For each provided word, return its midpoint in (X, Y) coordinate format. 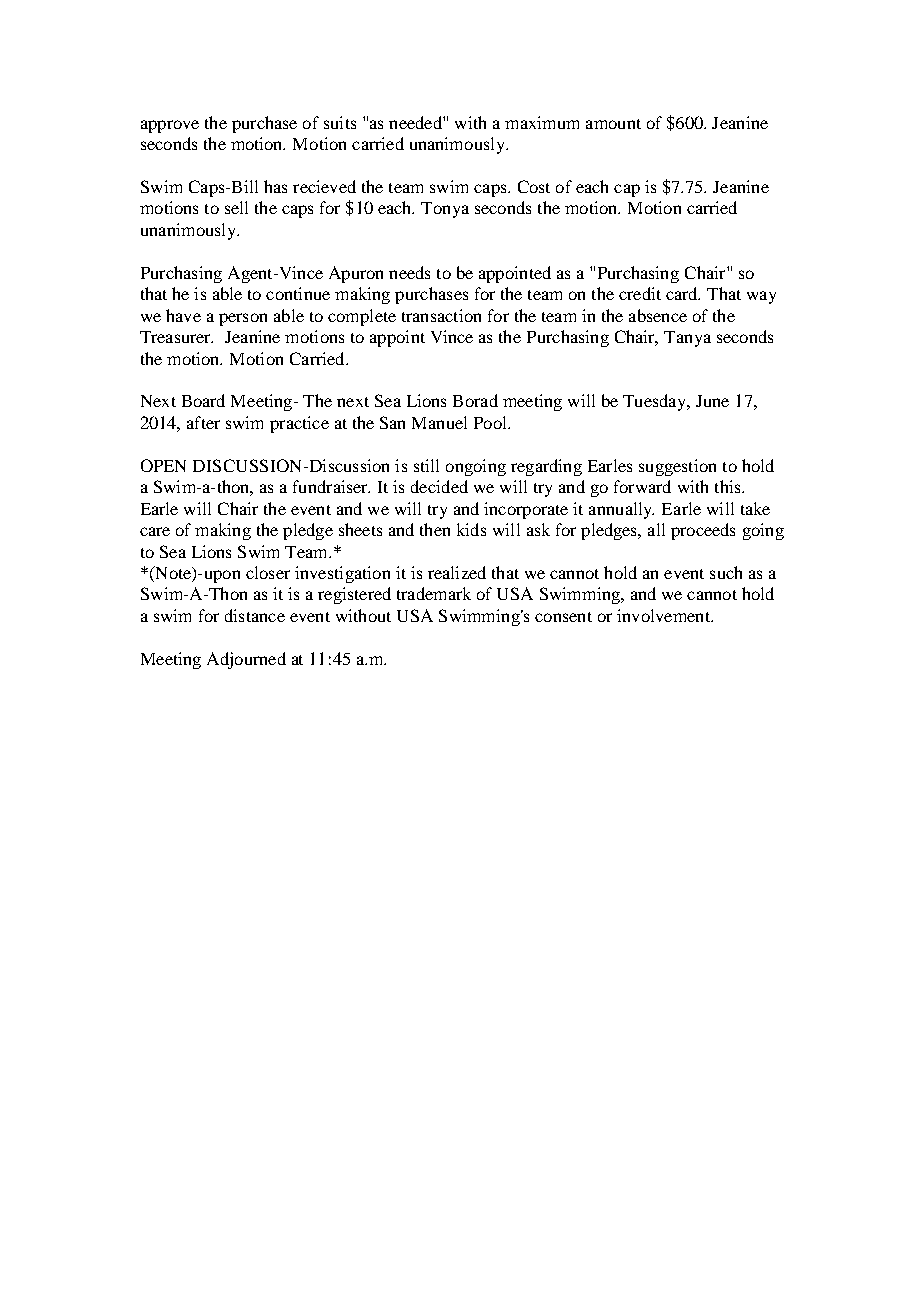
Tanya (687, 339)
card (683, 293)
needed (416, 122)
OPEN (163, 465)
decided (439, 486)
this (729, 486)
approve (170, 126)
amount (613, 124)
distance (255, 615)
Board (203, 400)
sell (236, 207)
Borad (475, 400)
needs (409, 272)
